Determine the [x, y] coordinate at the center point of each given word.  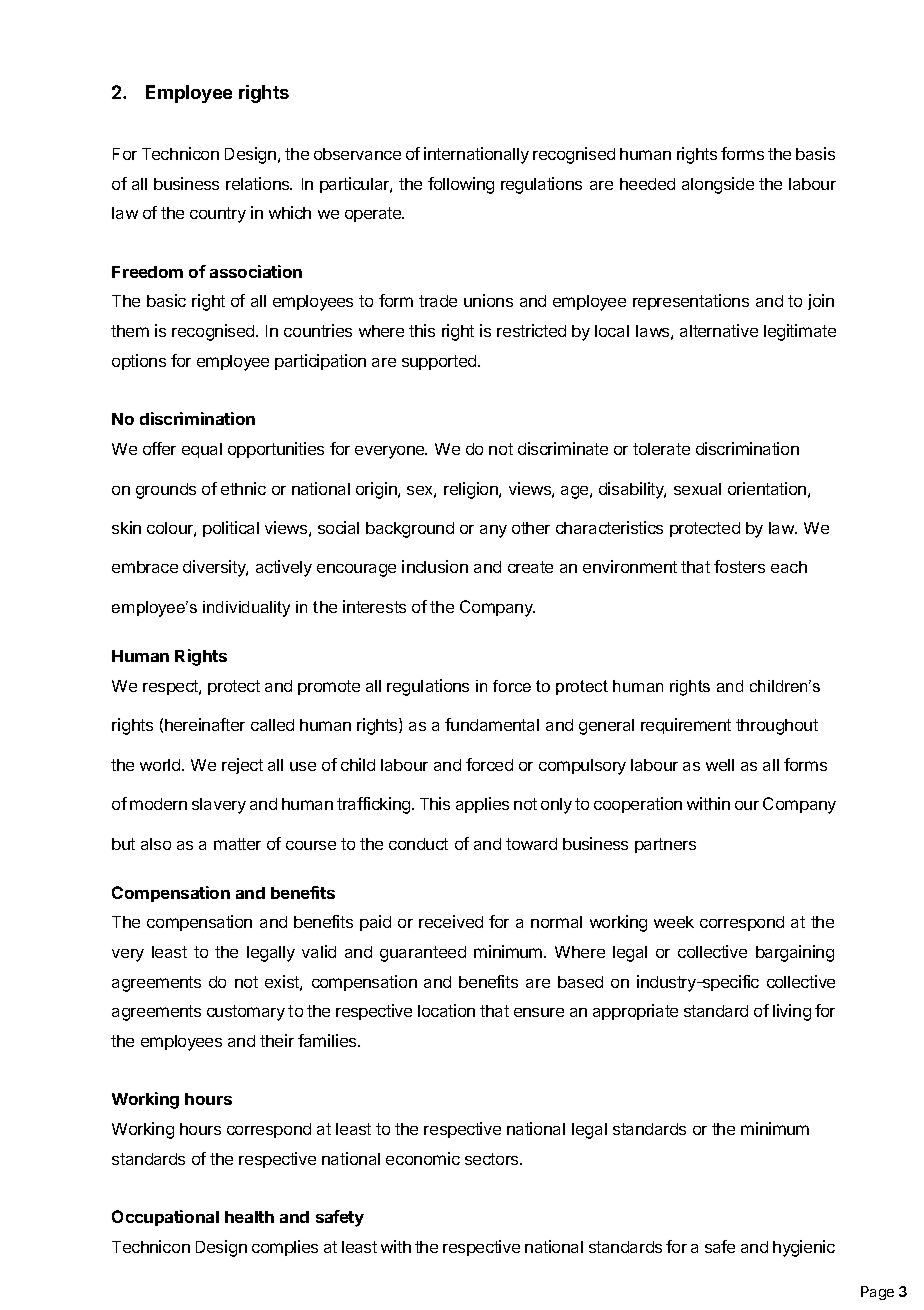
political [231, 529]
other [531, 528]
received [451, 921]
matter [237, 844]
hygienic [804, 1248]
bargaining [795, 953]
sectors [493, 1159]
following [461, 185]
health [249, 1217]
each [789, 567]
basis [815, 153]
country [218, 215]
